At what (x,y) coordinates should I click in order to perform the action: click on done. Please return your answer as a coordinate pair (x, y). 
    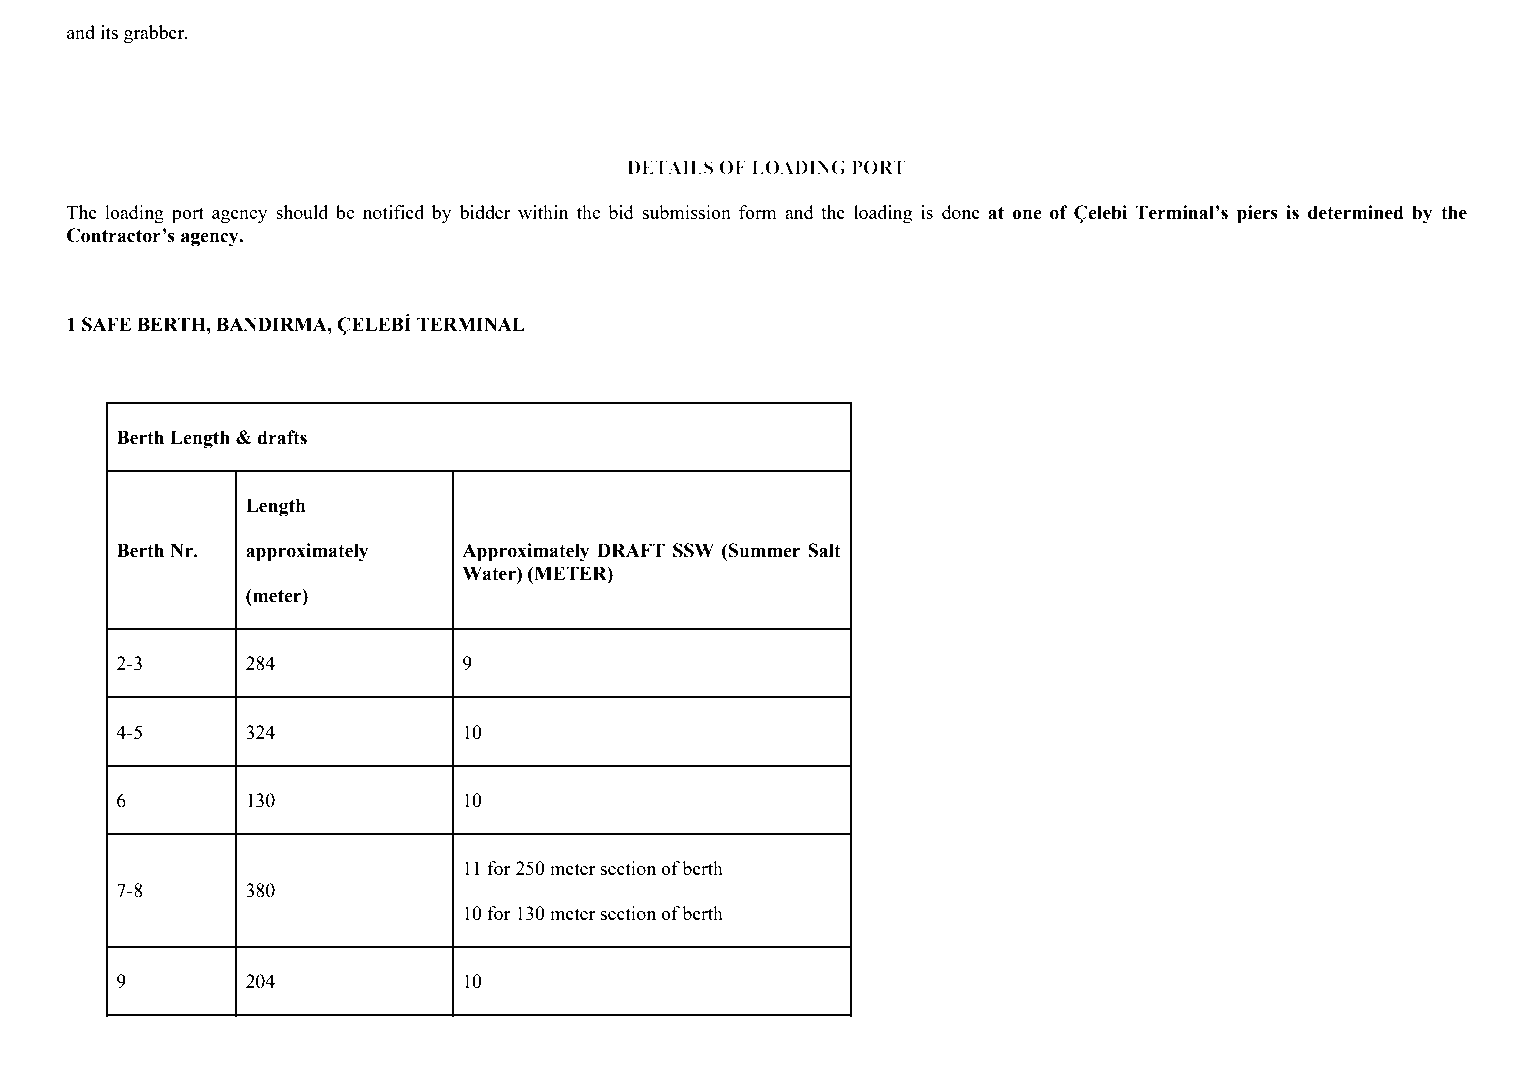
    Looking at the image, I should click on (961, 212).
